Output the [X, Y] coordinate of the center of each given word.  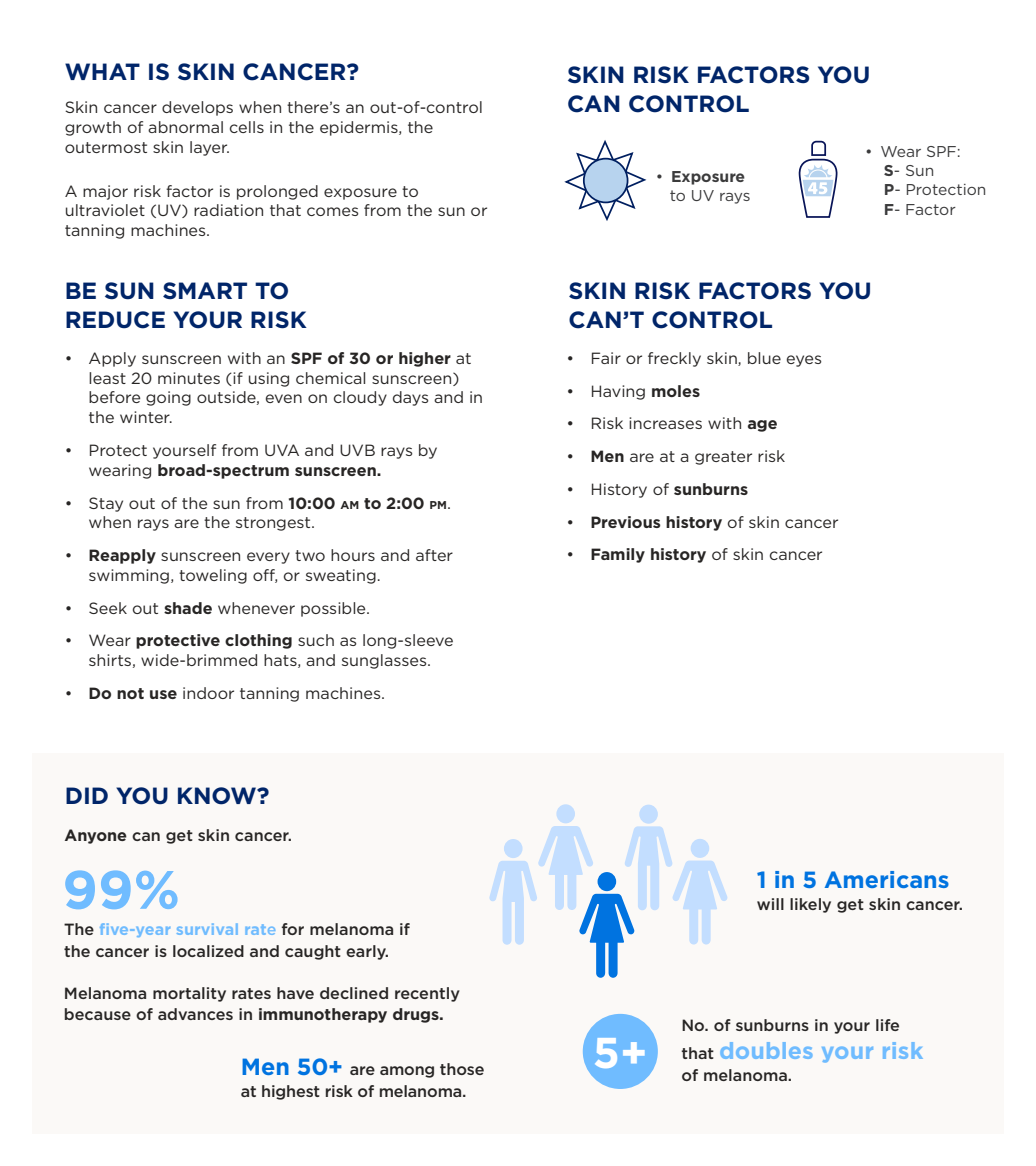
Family [618, 555]
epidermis [360, 128]
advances [195, 1014]
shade [188, 608]
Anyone [96, 836]
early [367, 952]
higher [425, 359]
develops [197, 108]
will [770, 904]
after [434, 555]
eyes [804, 361]
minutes [189, 378]
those [462, 1069]
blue [764, 358]
